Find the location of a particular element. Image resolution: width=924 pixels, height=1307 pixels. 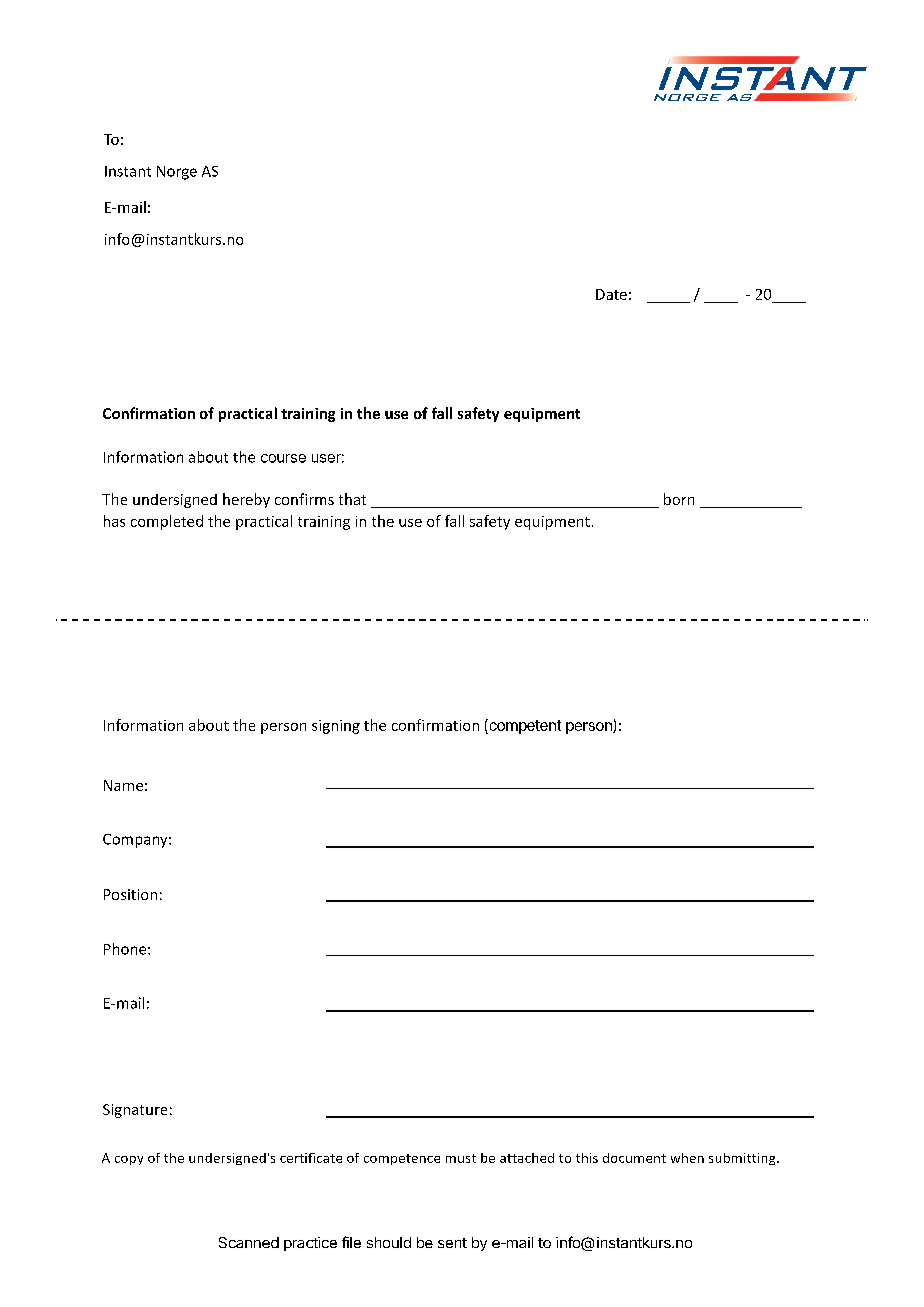

born is located at coordinates (679, 499).
